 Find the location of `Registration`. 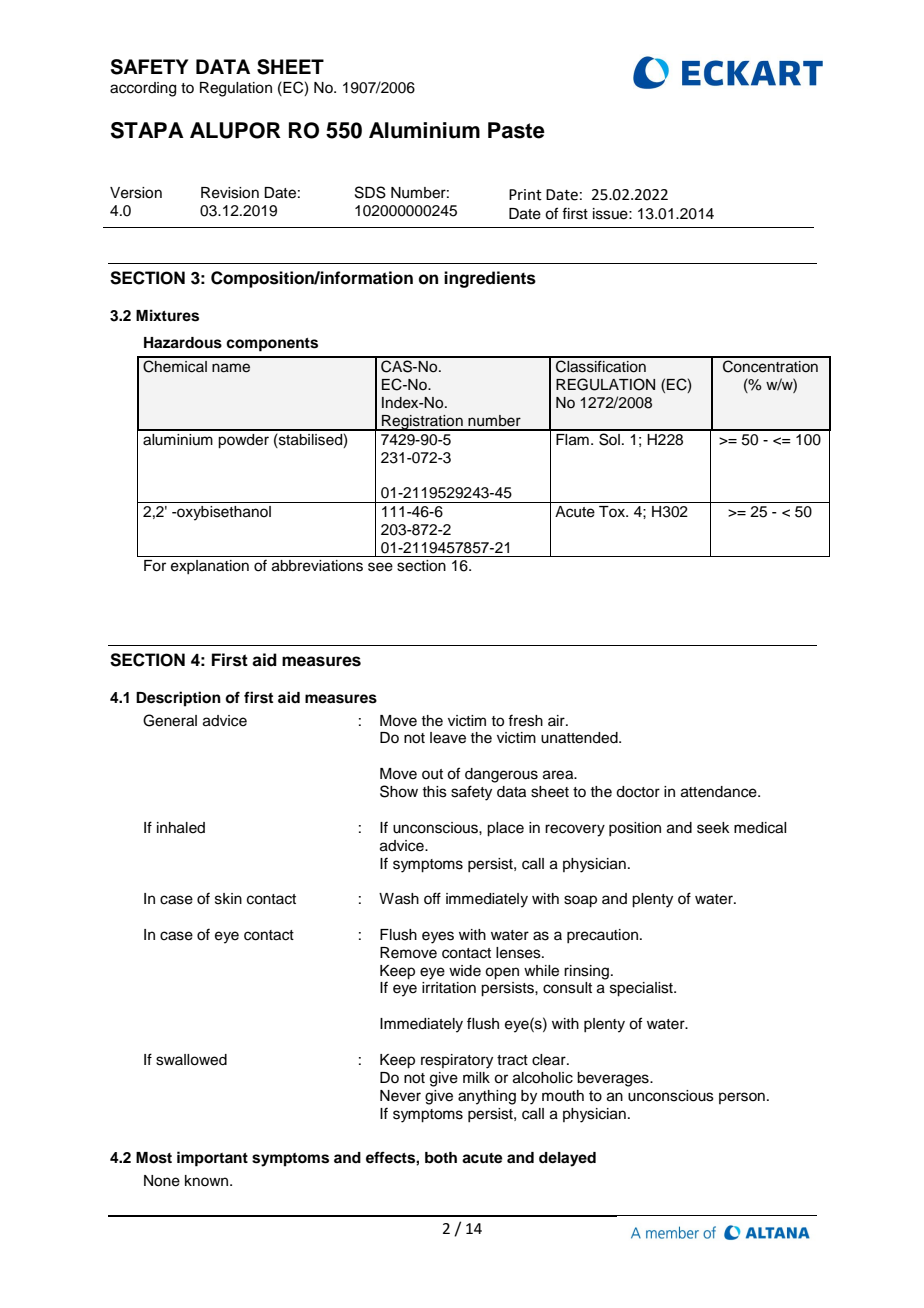

Registration is located at coordinates (422, 423).
